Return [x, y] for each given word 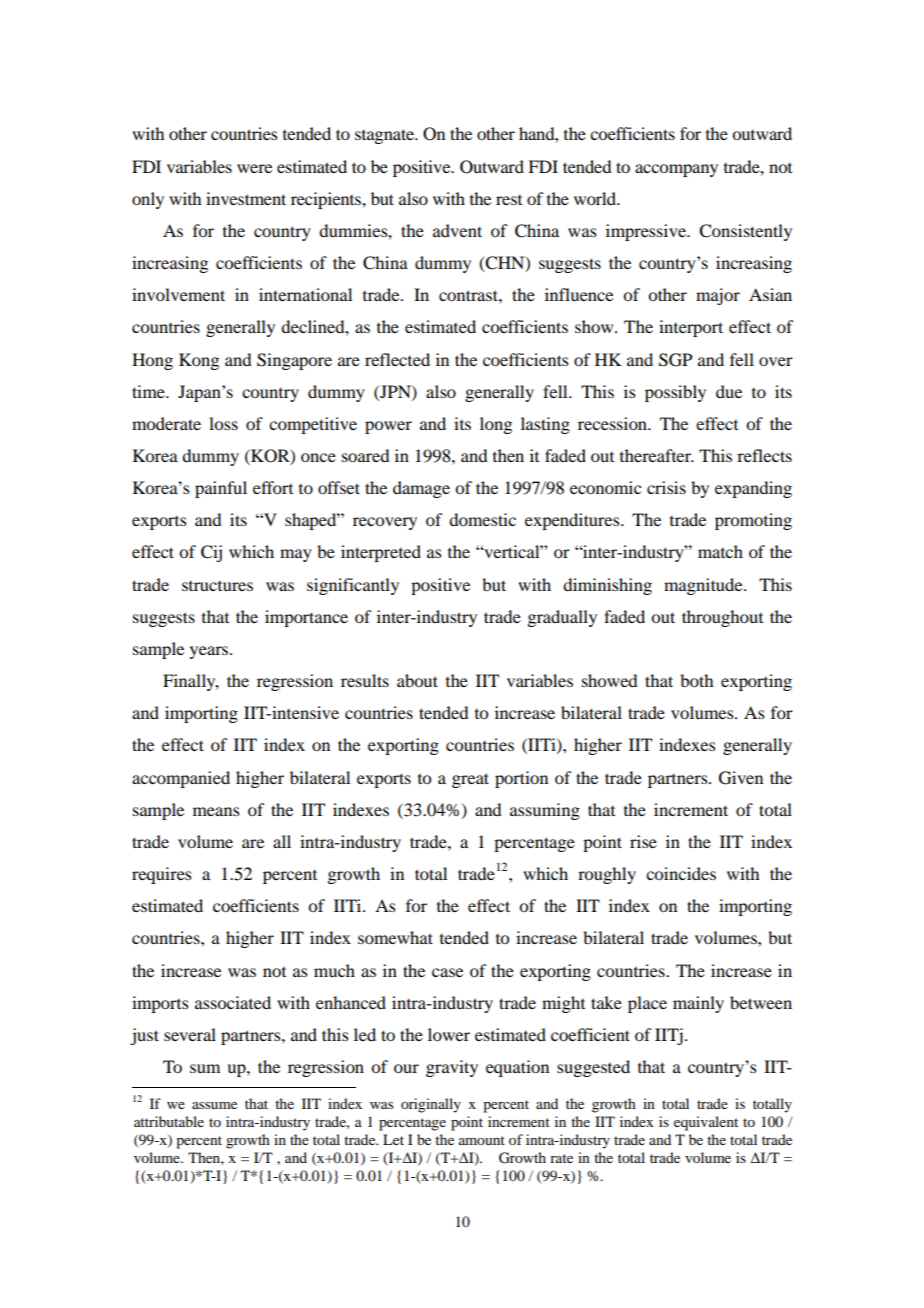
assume [214, 1105]
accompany [676, 170]
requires [162, 875]
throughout [722, 618]
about [417, 680]
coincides [681, 873]
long [496, 425]
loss [223, 423]
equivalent [706, 1123]
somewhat [395, 937]
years [210, 652]
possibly [675, 393]
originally [431, 1105]
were [254, 168]
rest [509, 200]
